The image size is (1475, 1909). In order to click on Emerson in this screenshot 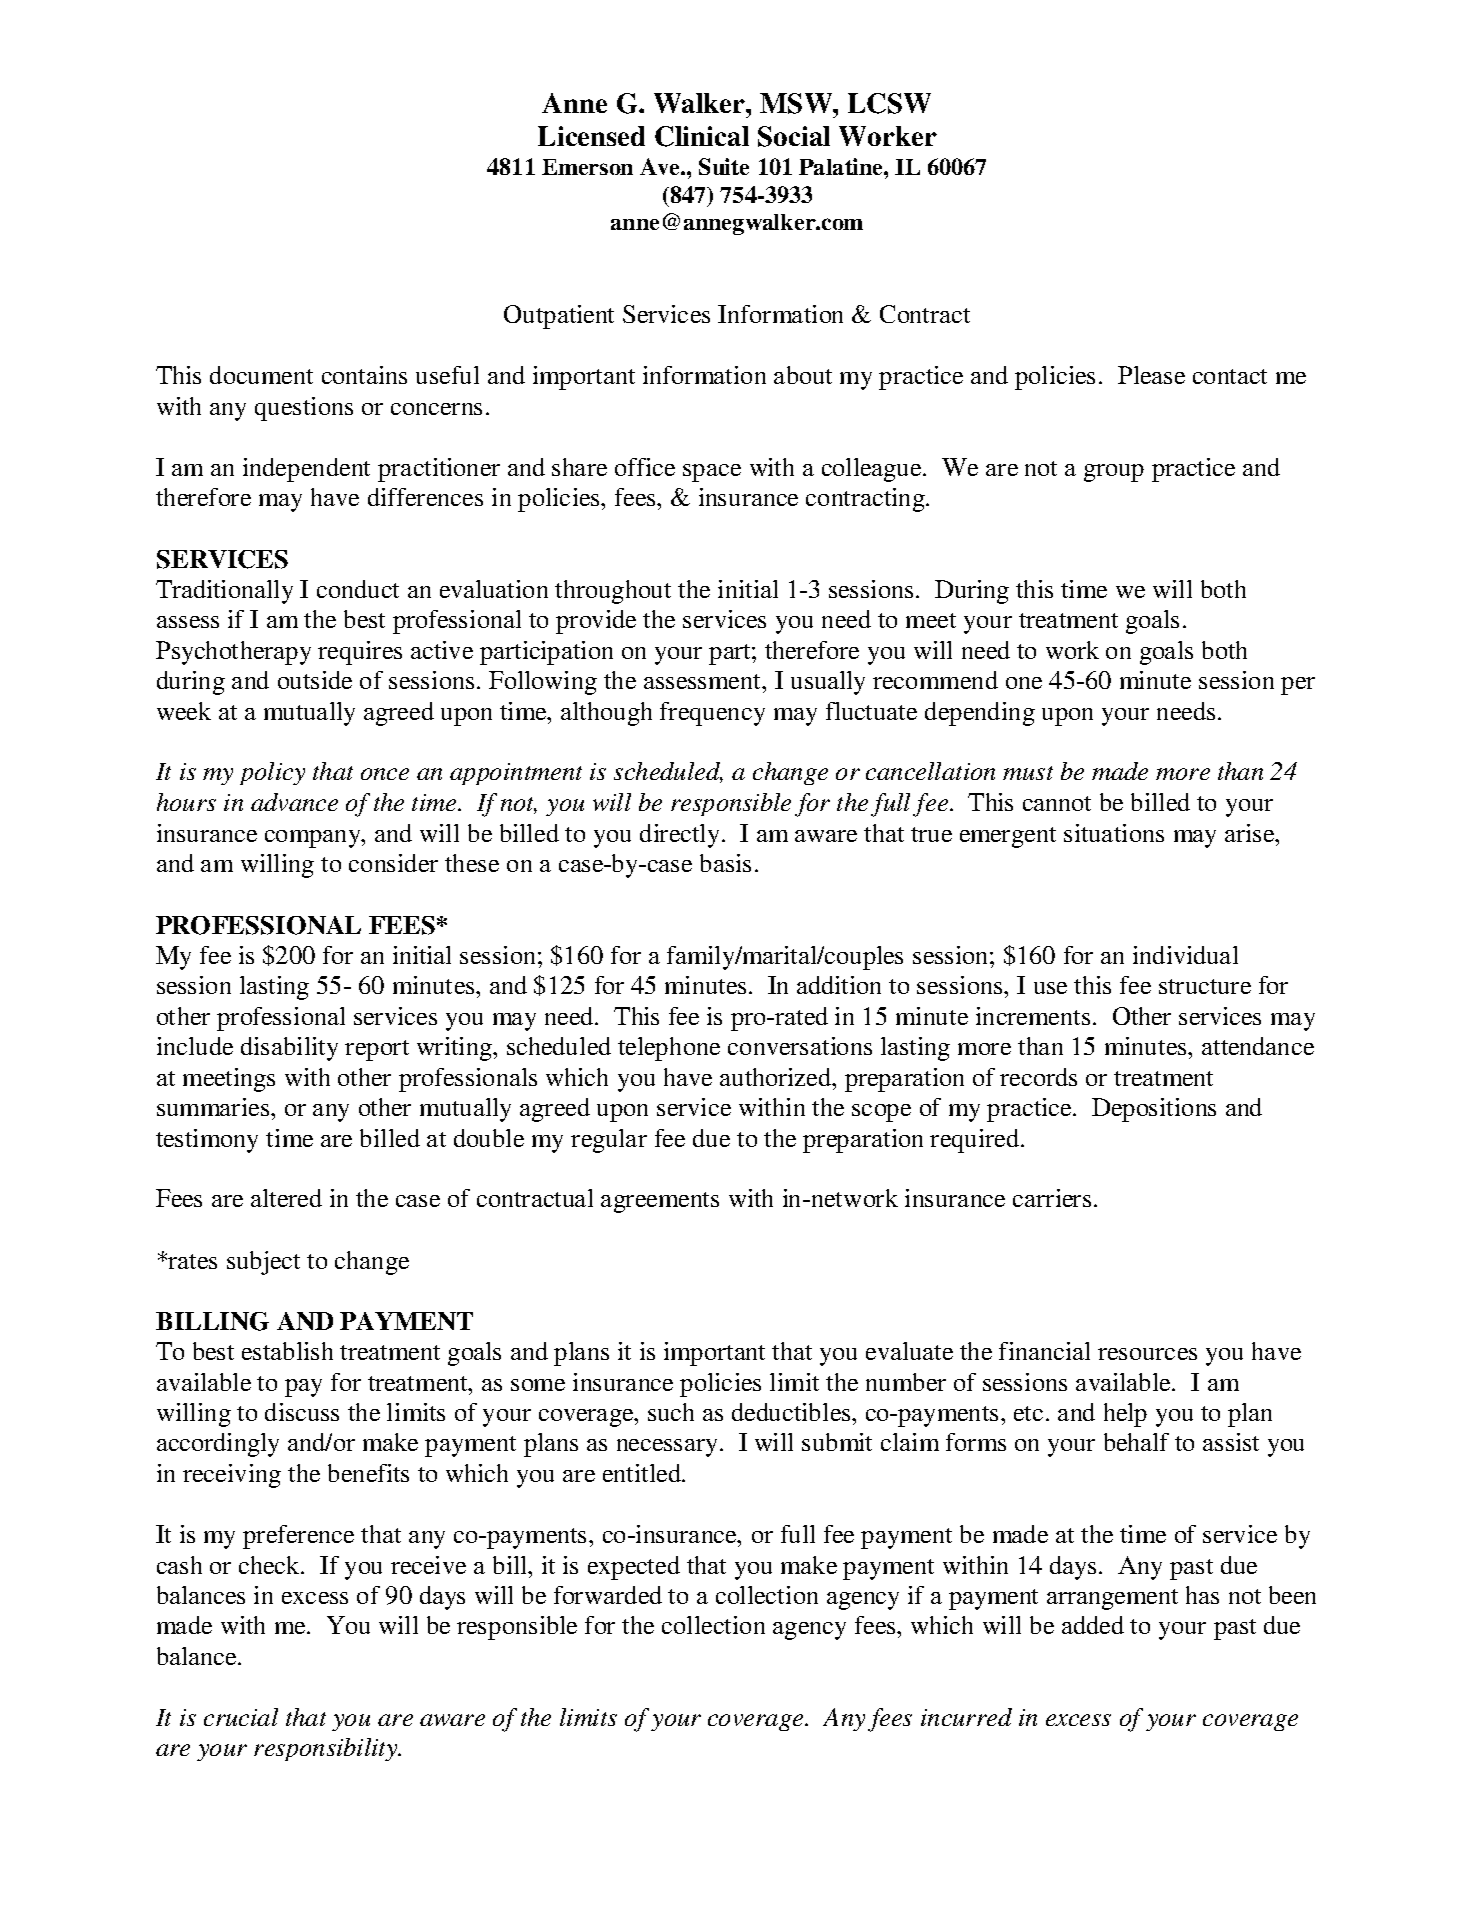, I will do `click(587, 167)`.
